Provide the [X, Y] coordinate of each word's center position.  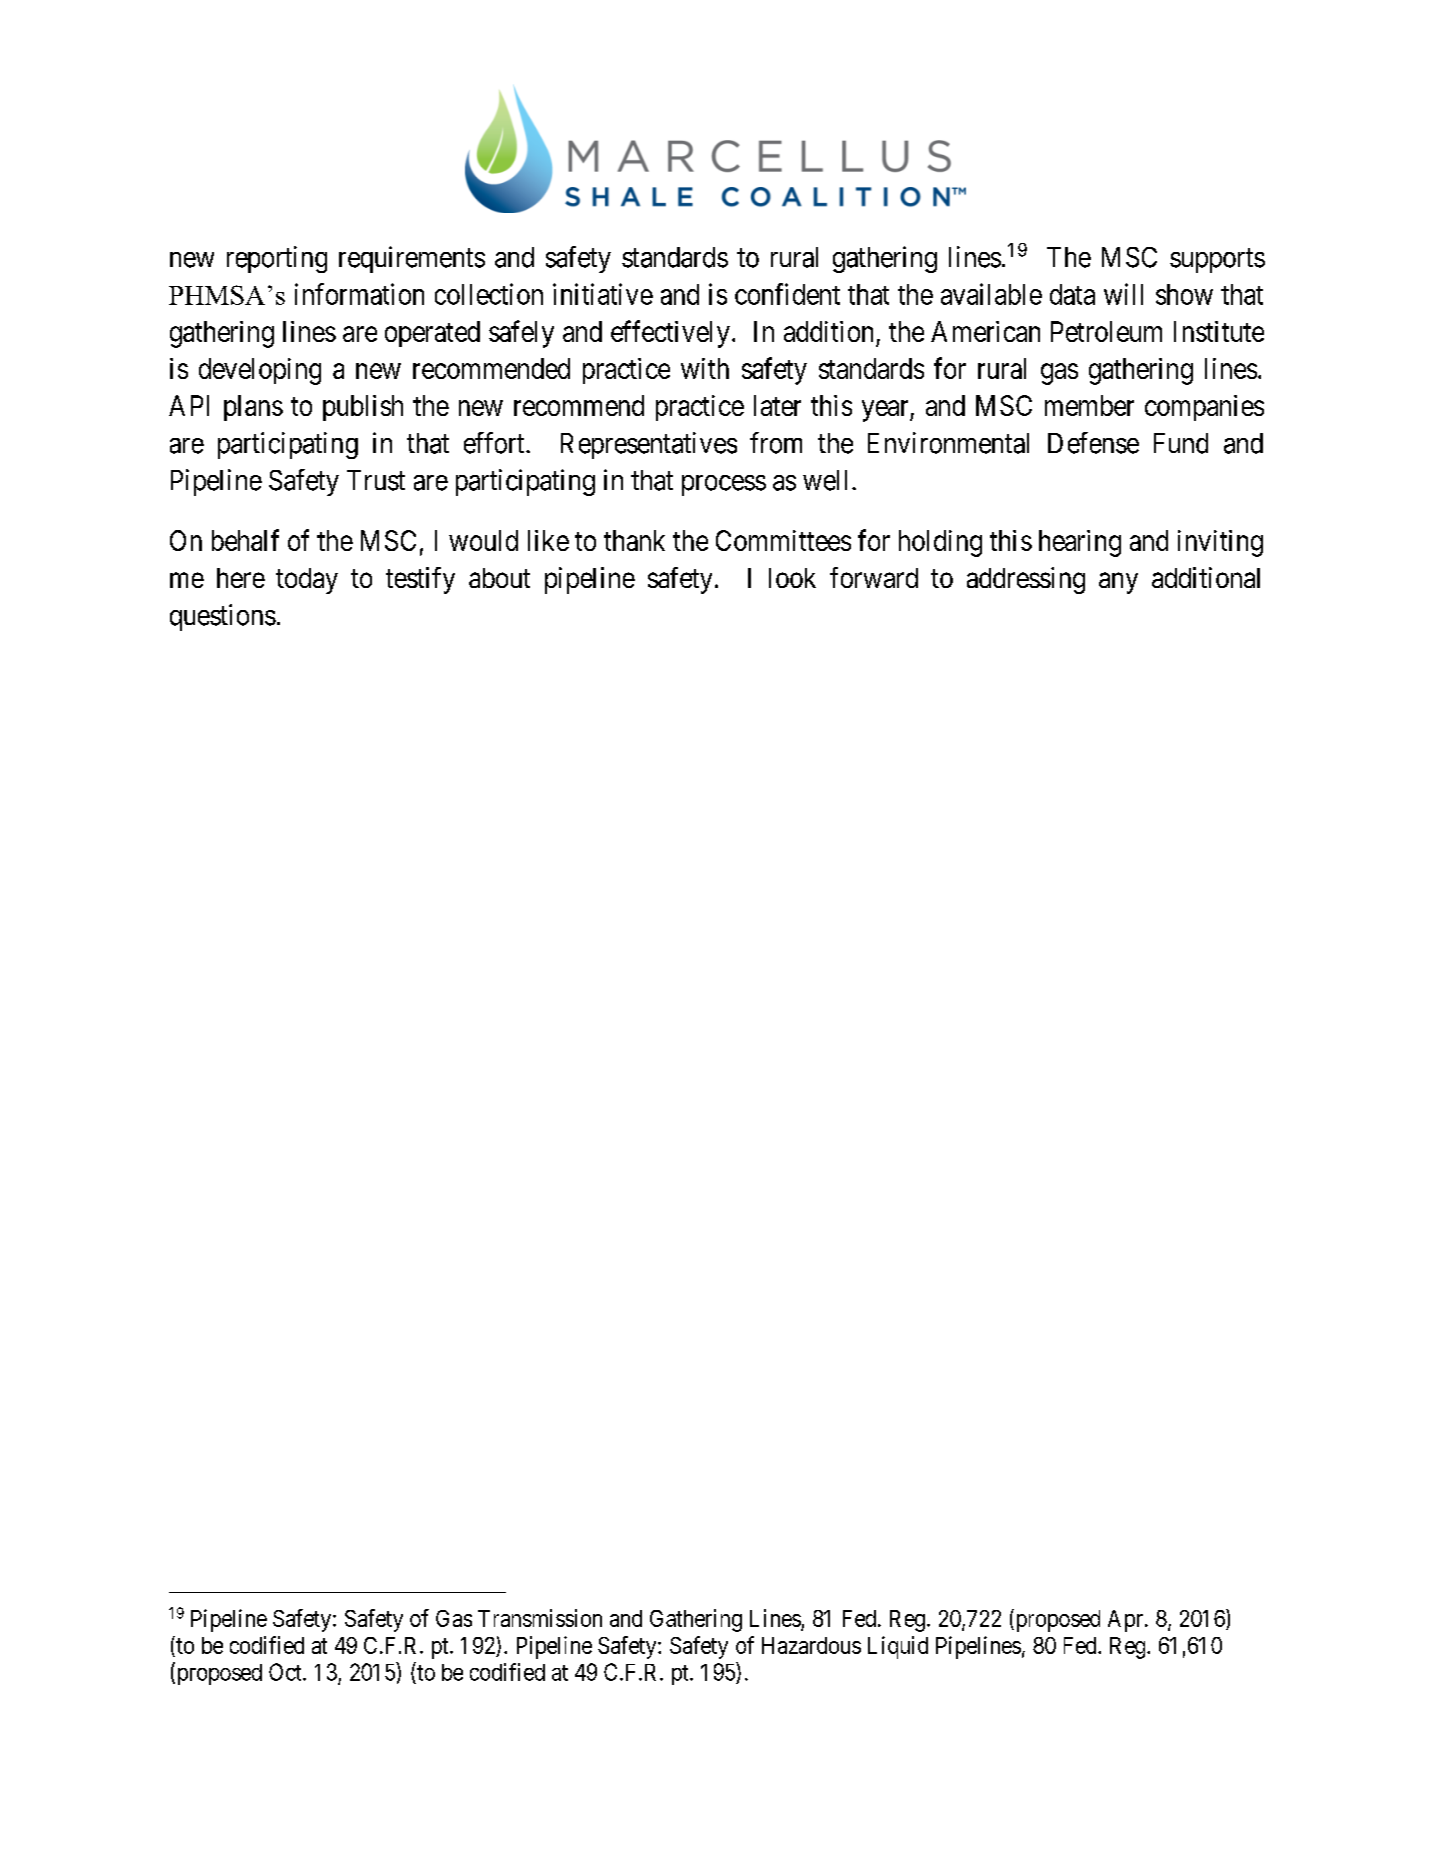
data [1072, 294]
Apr [1127, 1621]
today [307, 581]
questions [223, 617]
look [792, 578]
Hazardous [811, 1645]
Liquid [898, 1647]
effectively [670, 334]
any [1118, 583]
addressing [1026, 580]
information [359, 294]
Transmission [540, 1618]
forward [874, 577]
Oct [286, 1672]
